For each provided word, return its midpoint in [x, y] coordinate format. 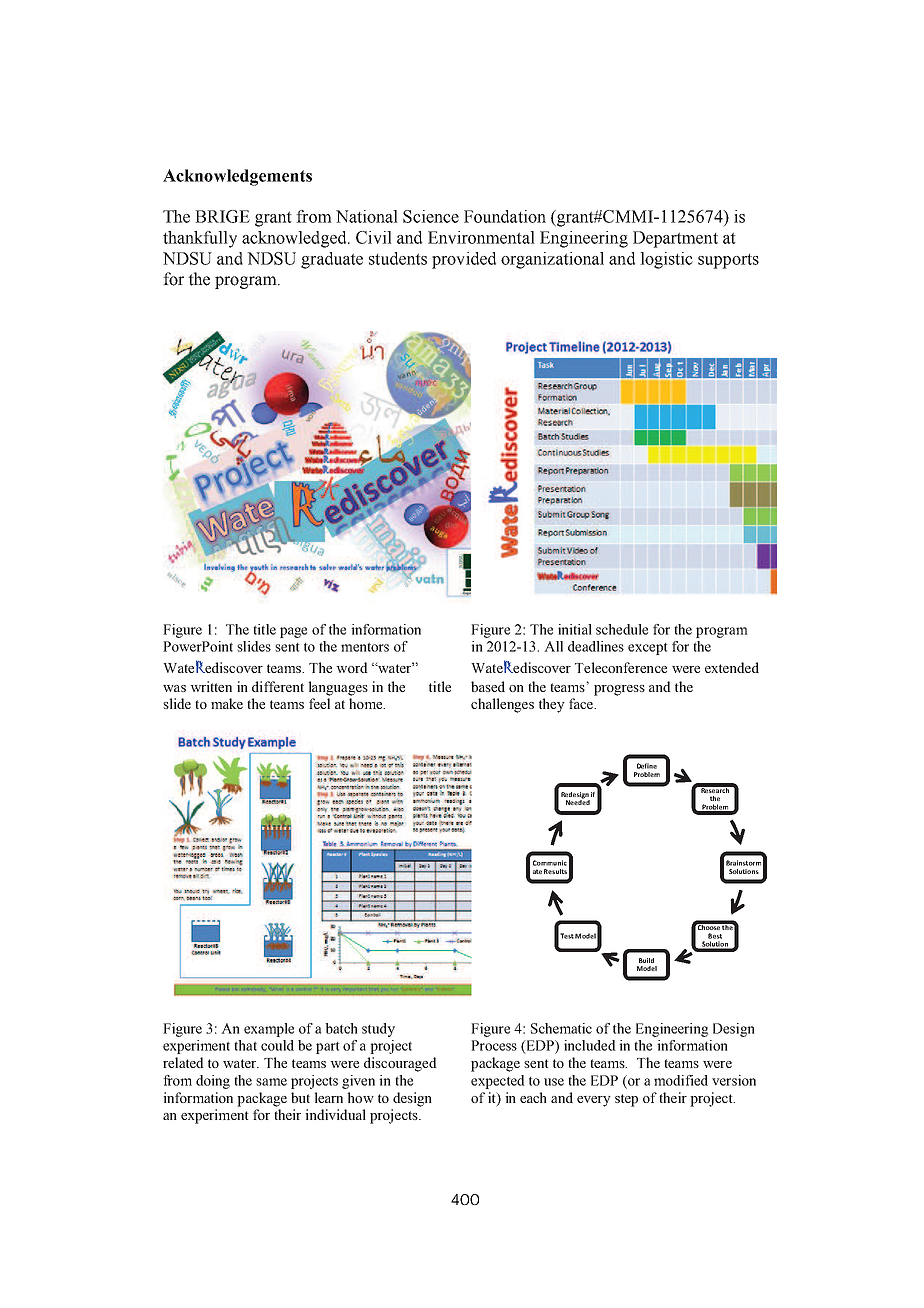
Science [431, 216]
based [488, 686]
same [271, 1082]
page [293, 632]
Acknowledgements [237, 177]
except [648, 649]
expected [498, 1082]
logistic [666, 260]
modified [681, 1080]
